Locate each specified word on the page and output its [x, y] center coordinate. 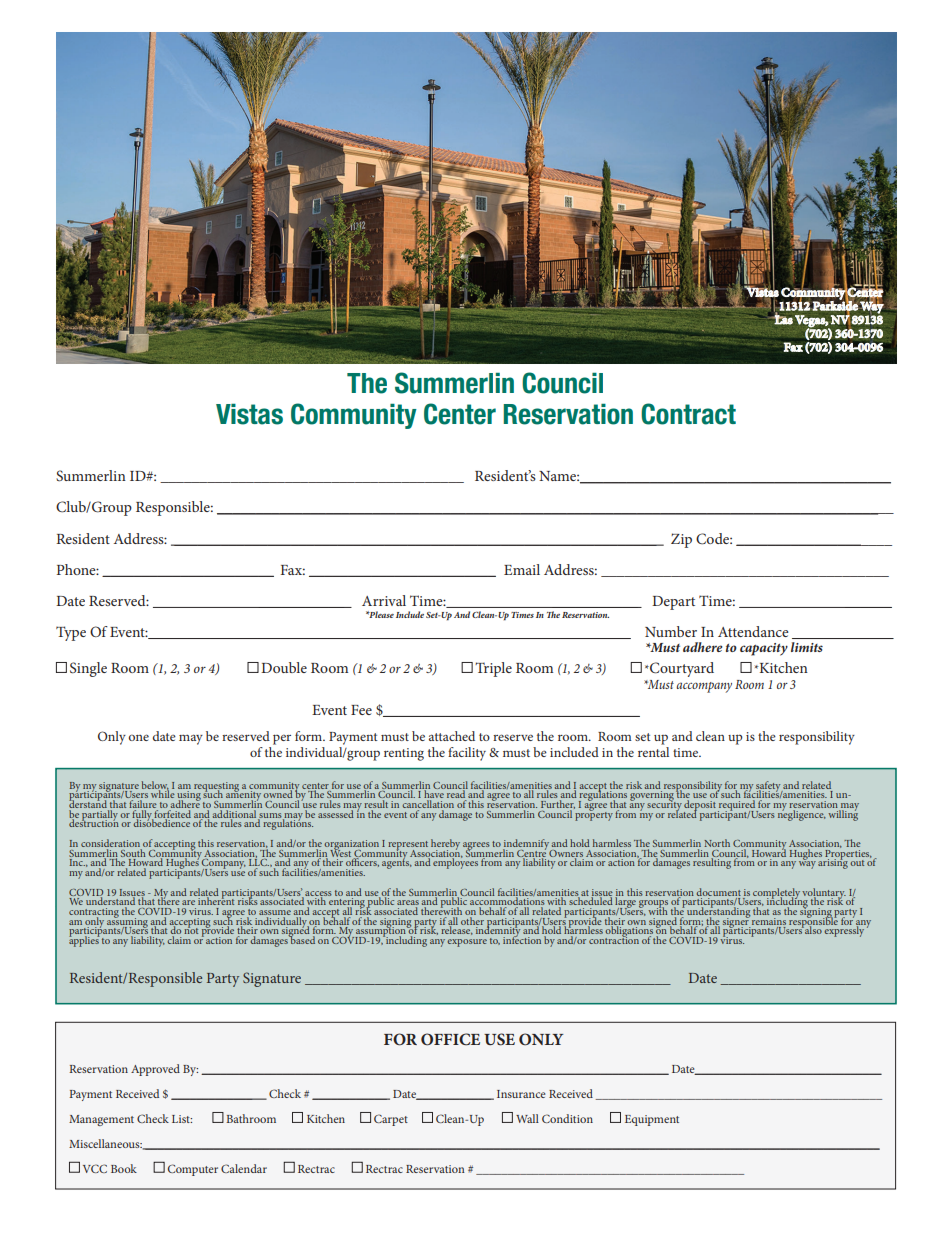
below [155, 786]
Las [783, 319]
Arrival [384, 600]
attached [452, 736]
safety [768, 787]
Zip [681, 540]
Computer [193, 1170]
